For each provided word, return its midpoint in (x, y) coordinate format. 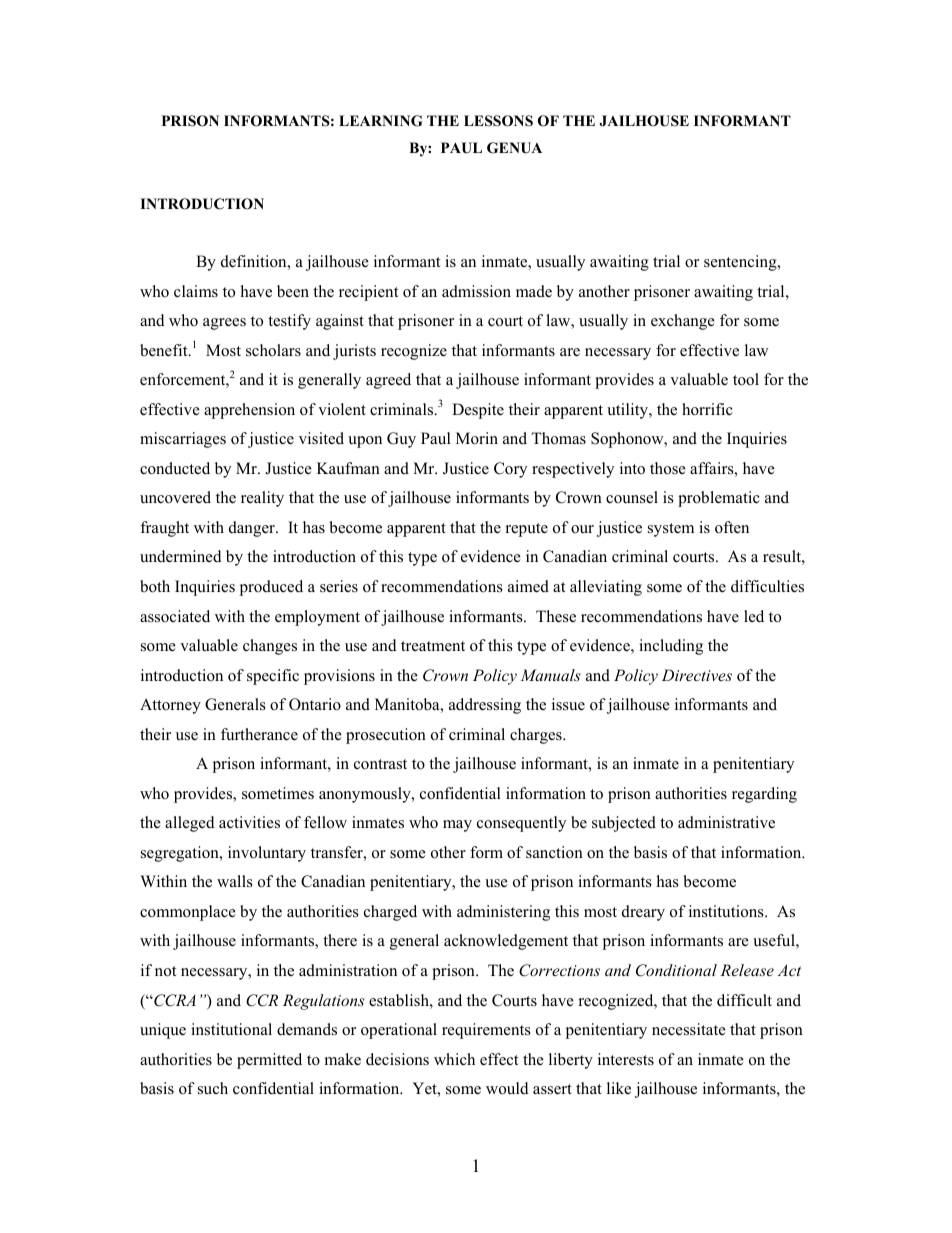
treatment (433, 646)
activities (249, 822)
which (454, 1059)
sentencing (741, 263)
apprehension (249, 411)
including (671, 647)
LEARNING (381, 121)
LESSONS (498, 121)
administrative (726, 822)
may (457, 826)
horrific (707, 409)
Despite (478, 411)
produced (271, 588)
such (213, 1088)
